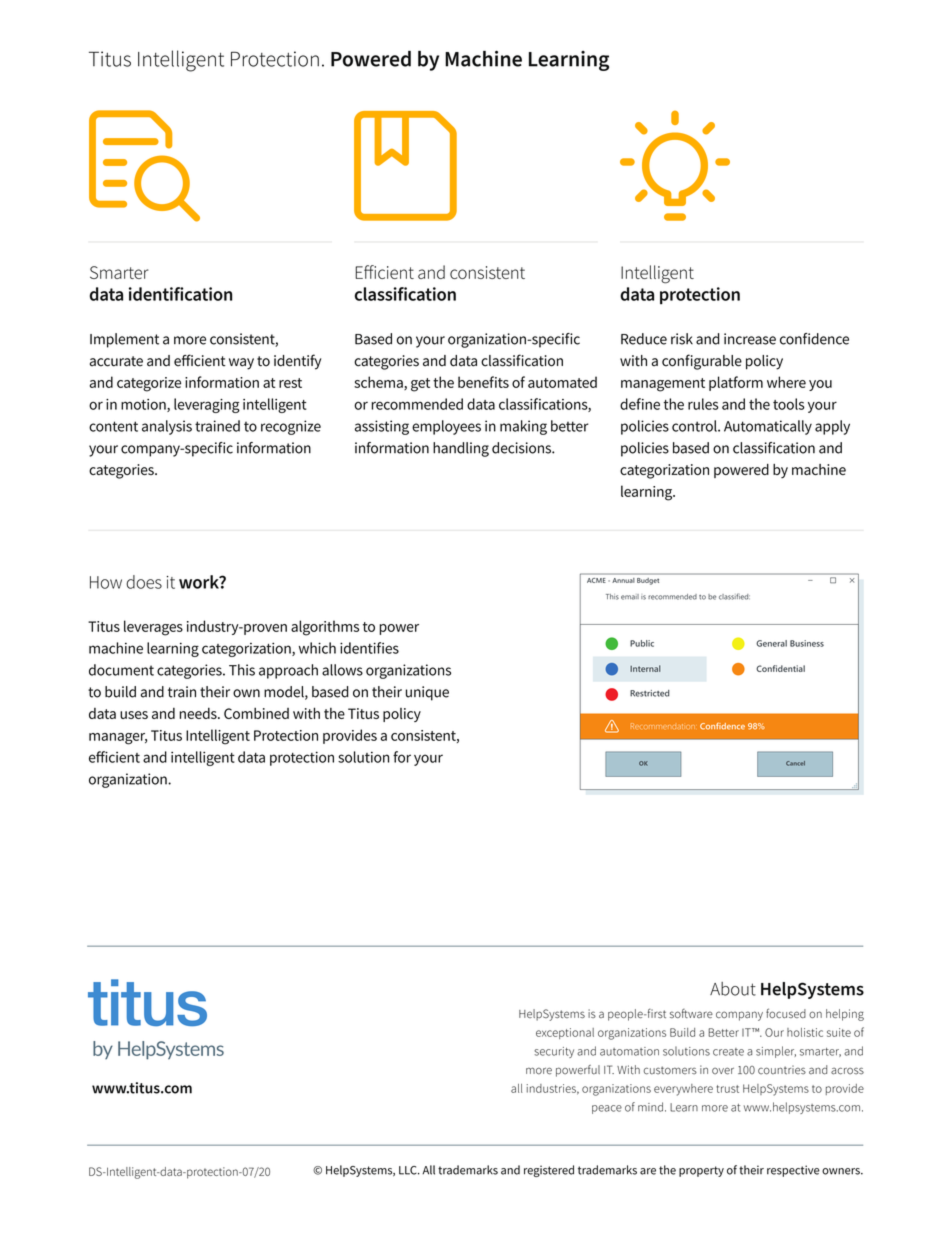 This document has width=952, height=1233. What do you see at coordinates (409, 1170) in the document?
I see `LLC` at bounding box center [409, 1170].
